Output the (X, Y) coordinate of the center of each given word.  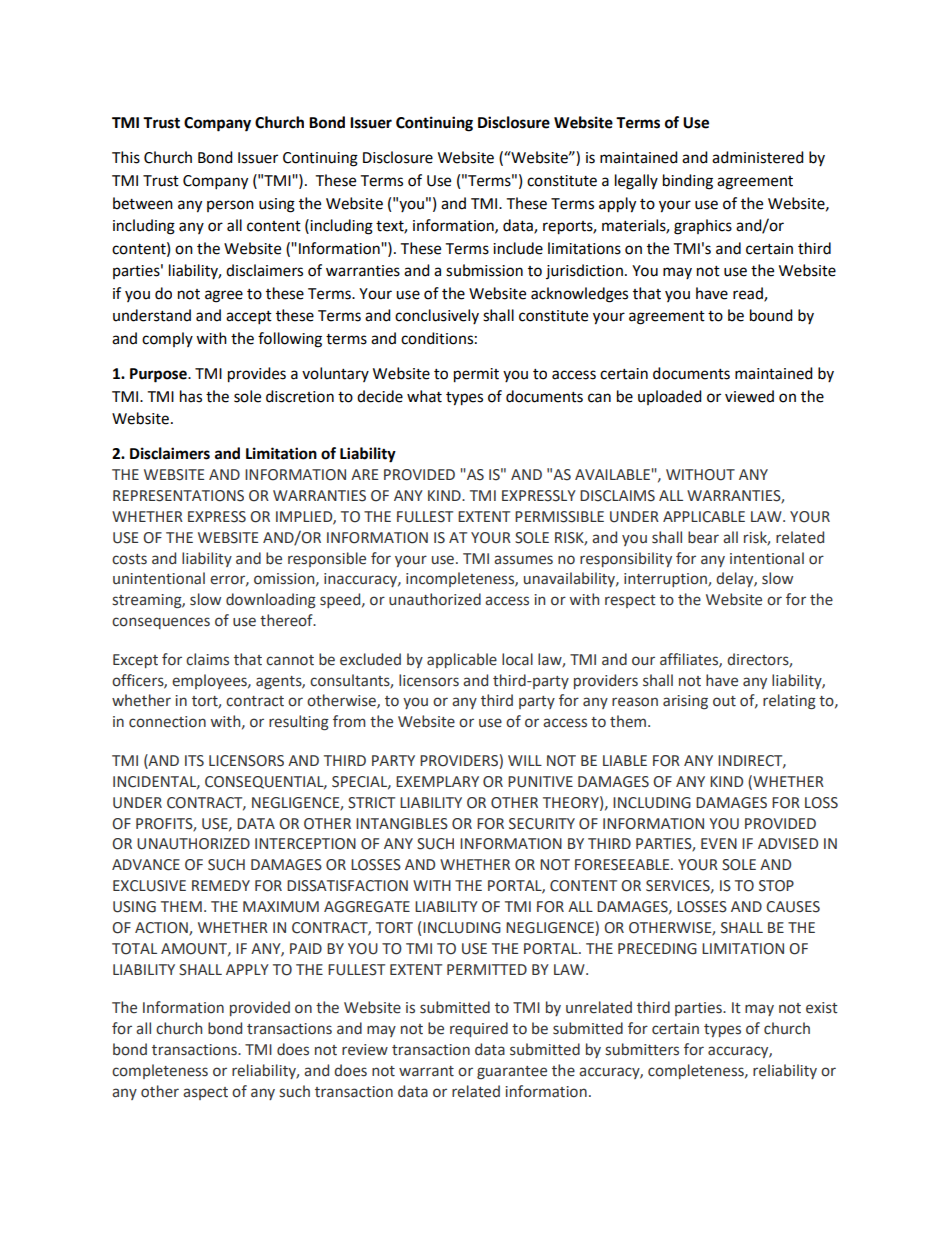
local (517, 659)
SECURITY (542, 824)
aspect (205, 1093)
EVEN (719, 843)
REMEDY (221, 885)
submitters (642, 1049)
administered (758, 157)
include (518, 248)
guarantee (512, 1072)
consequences (161, 623)
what (424, 396)
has (191, 396)
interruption (666, 580)
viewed (749, 396)
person (230, 206)
